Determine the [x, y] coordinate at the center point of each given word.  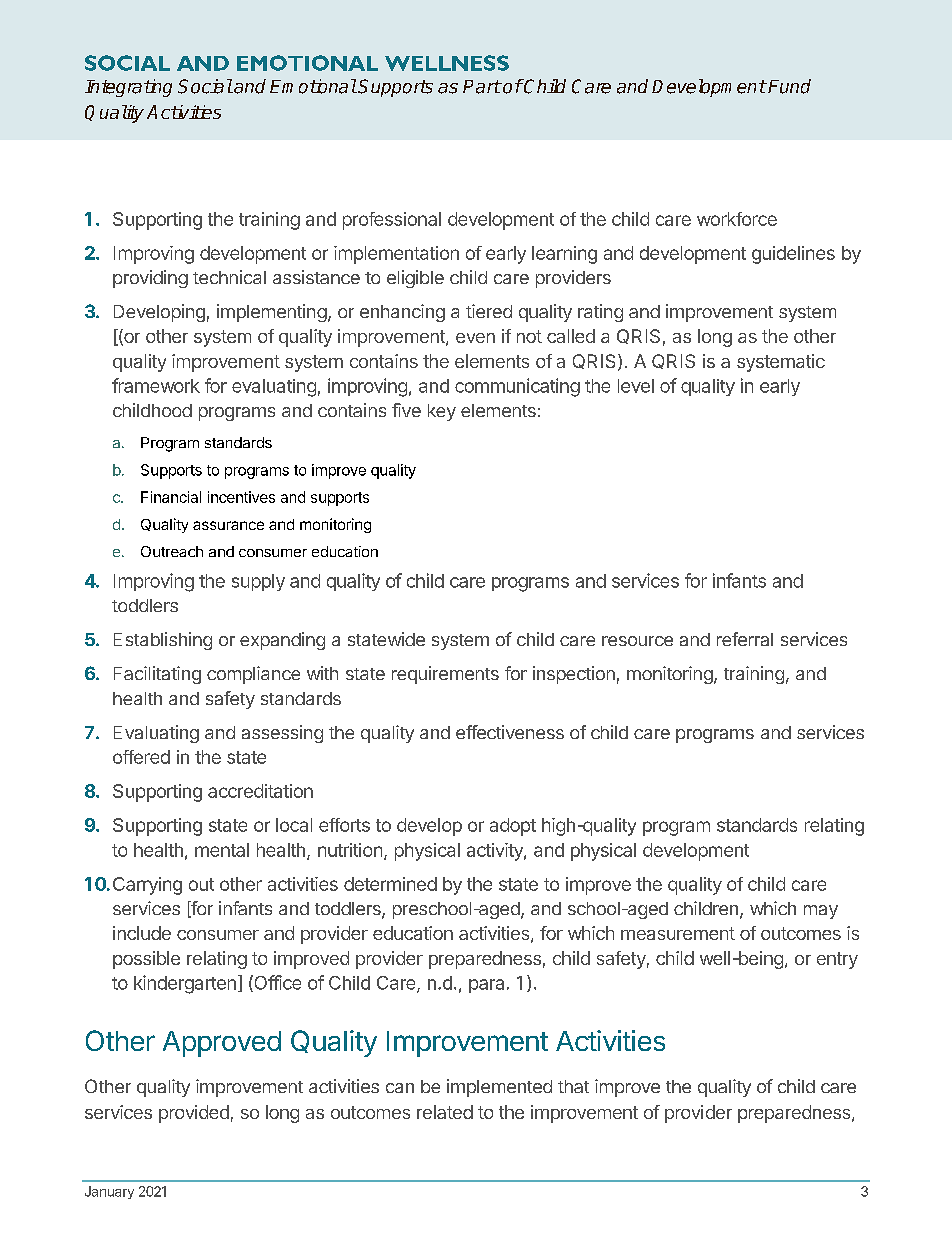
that [573, 1086]
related [445, 1112]
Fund [789, 86]
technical [229, 277]
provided [194, 1114]
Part [482, 87]
